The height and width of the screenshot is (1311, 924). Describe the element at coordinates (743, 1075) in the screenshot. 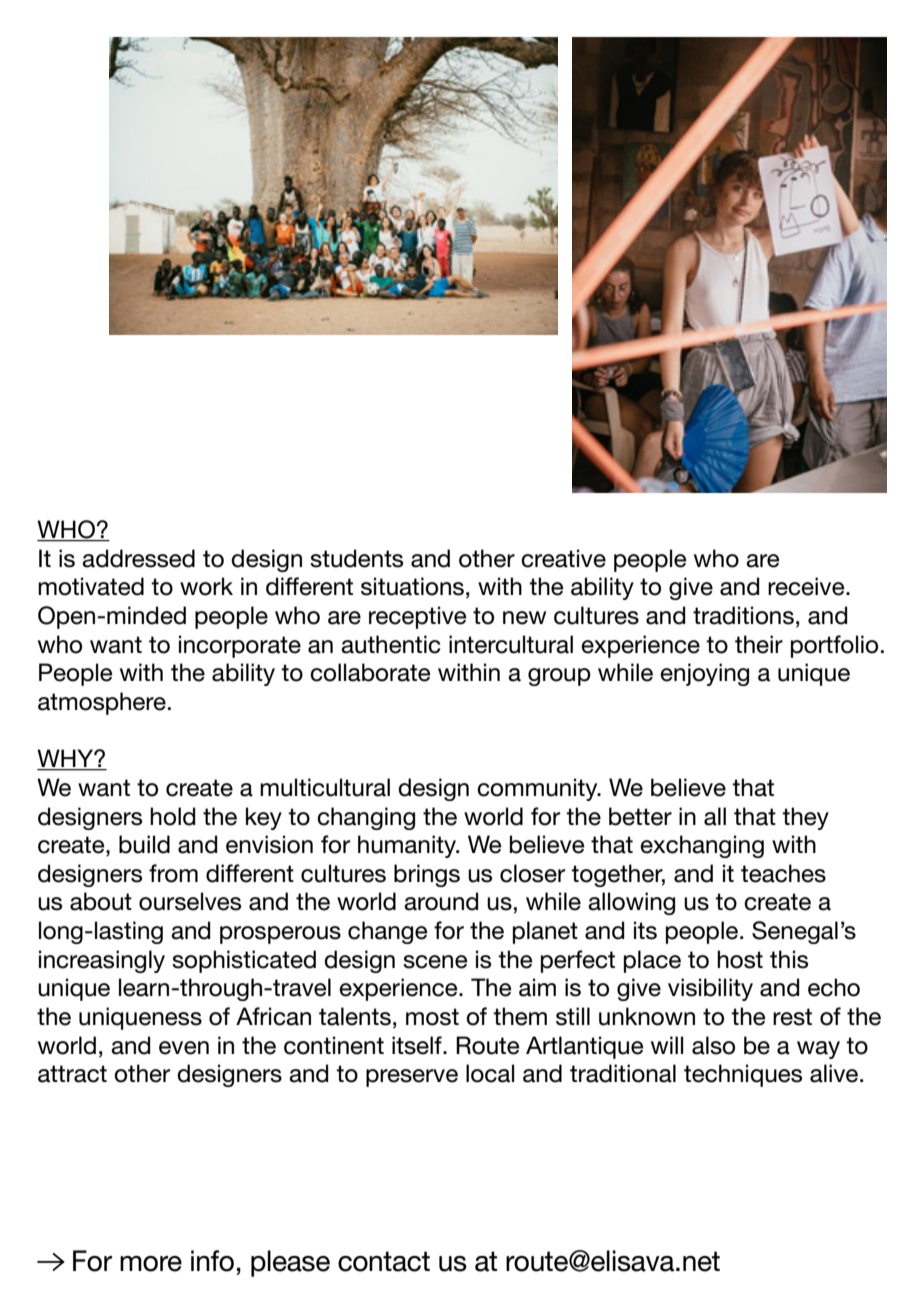

I see `techniques` at that location.
